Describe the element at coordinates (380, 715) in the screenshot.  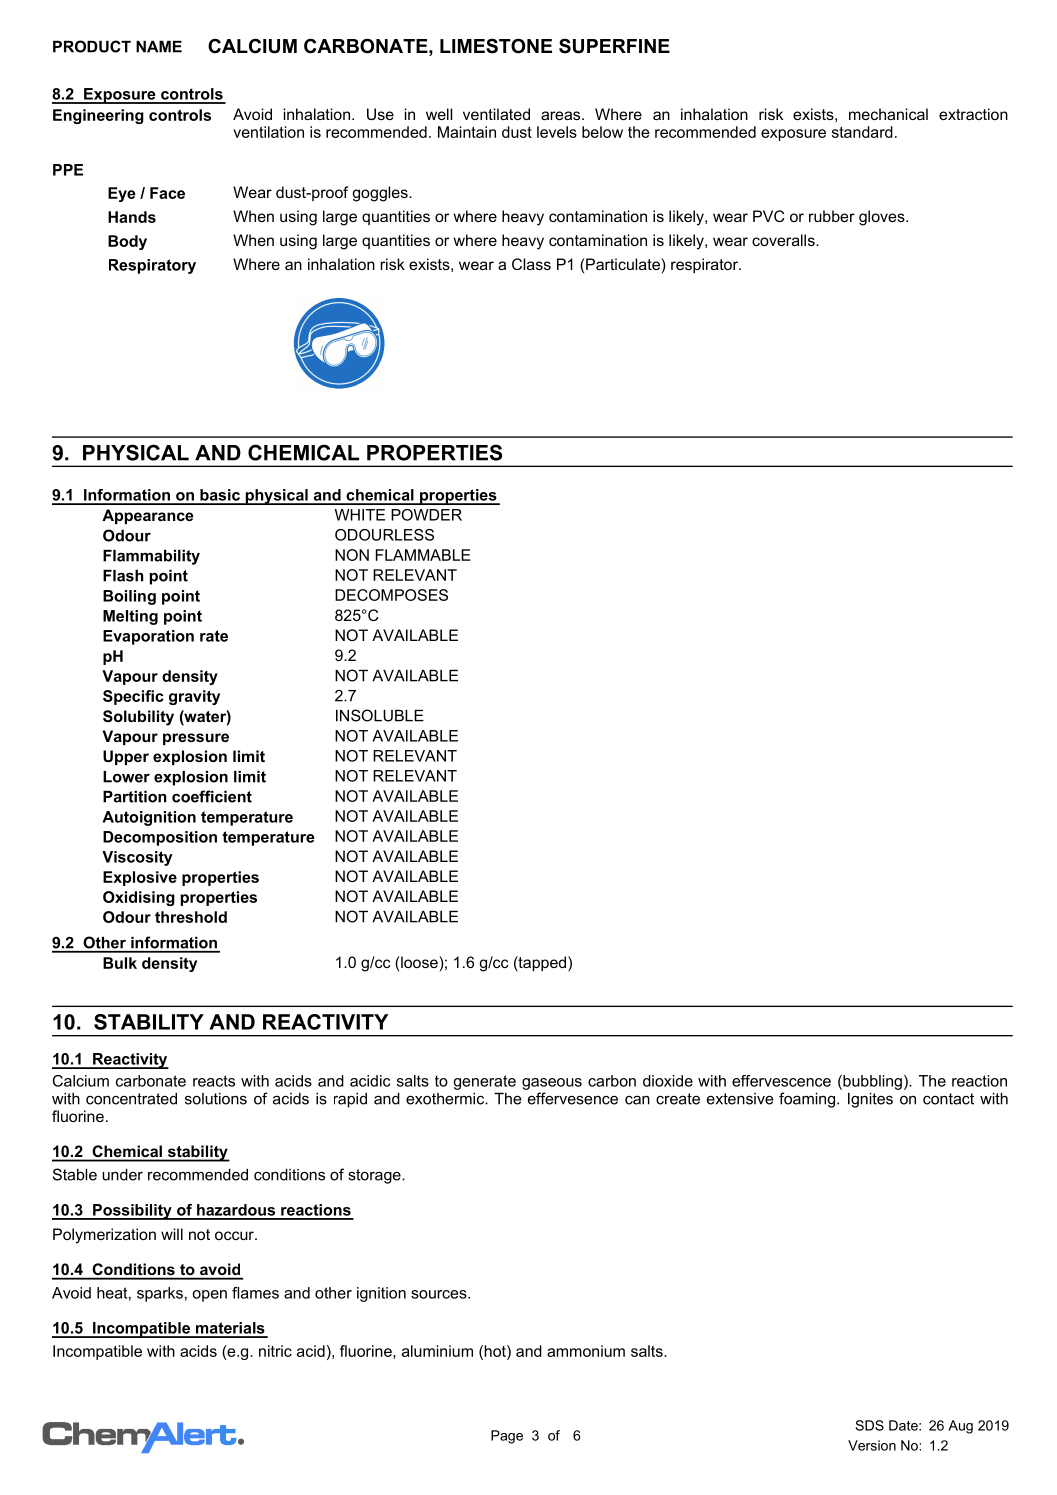
I see `INSOLUBLE` at that location.
